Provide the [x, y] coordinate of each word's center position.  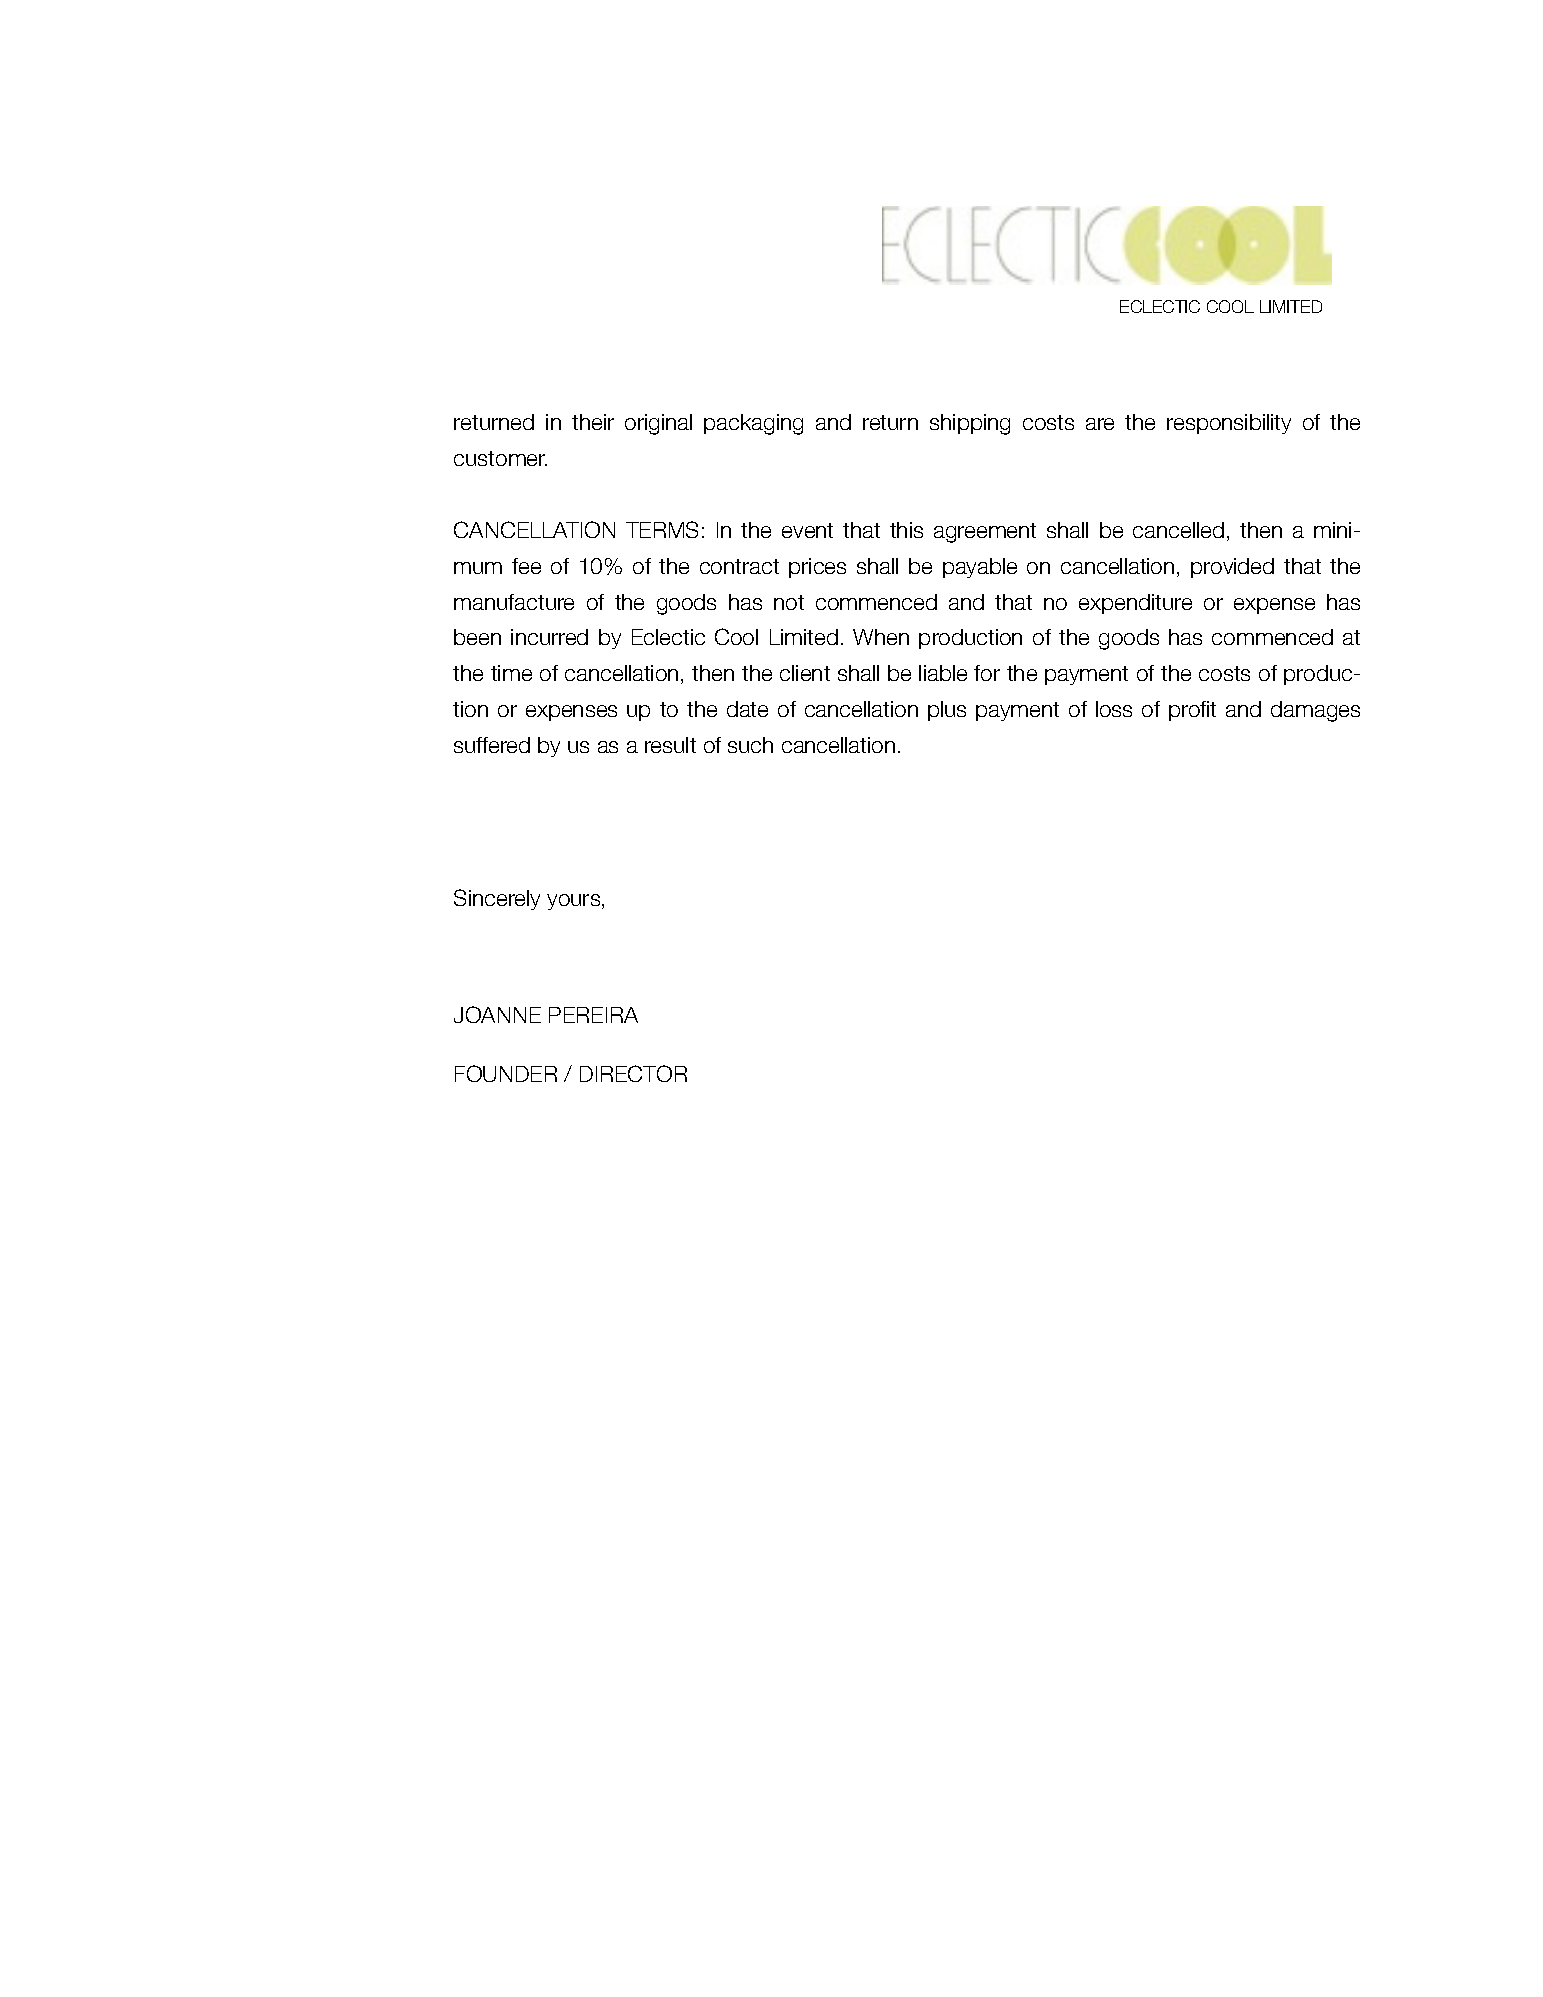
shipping [970, 424]
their [593, 422]
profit [1192, 711]
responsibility [1229, 424]
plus [947, 711]
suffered [492, 745]
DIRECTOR [633, 1073]
